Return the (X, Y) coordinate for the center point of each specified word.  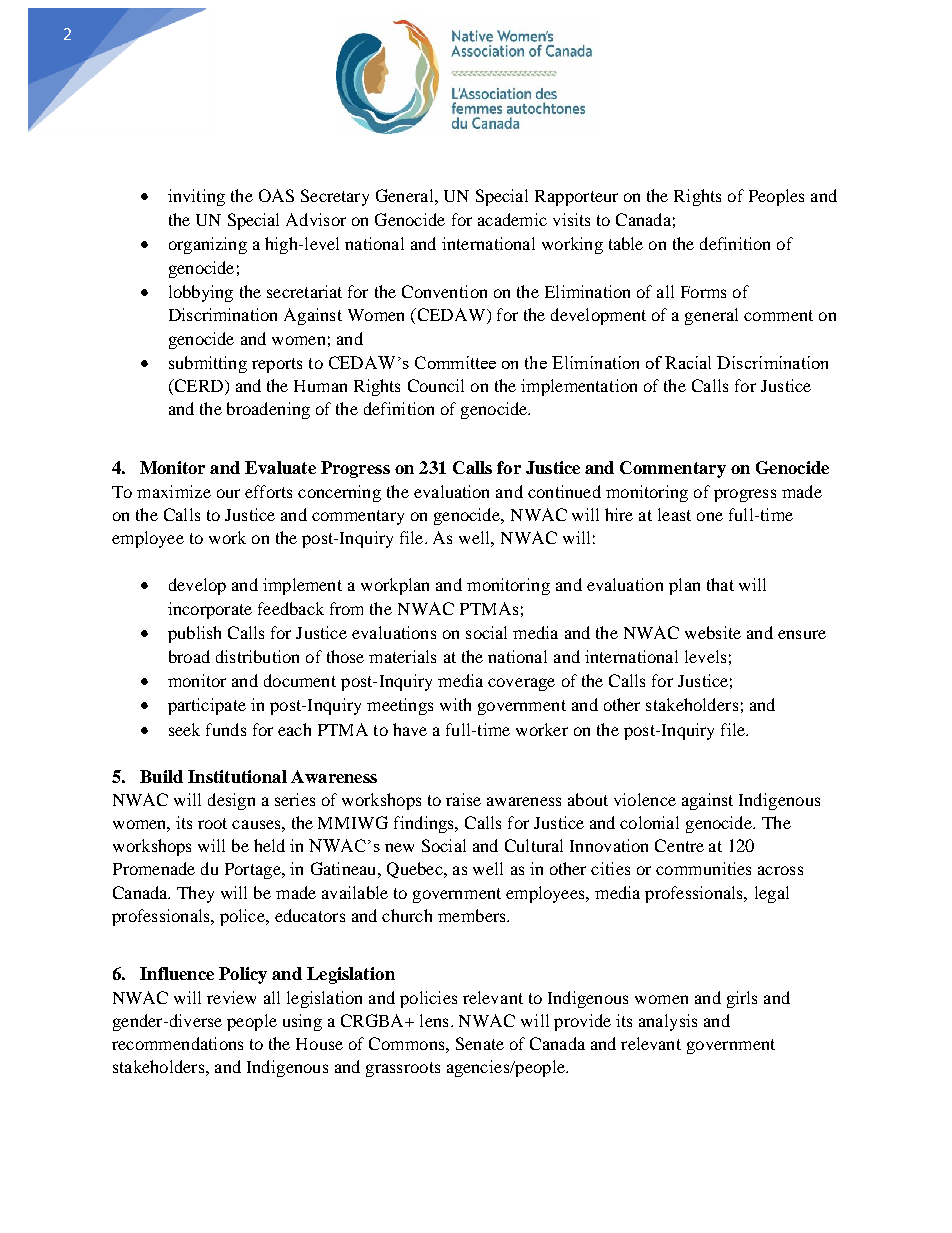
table (626, 243)
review (231, 997)
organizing (208, 245)
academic (512, 219)
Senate (480, 1043)
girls (742, 999)
